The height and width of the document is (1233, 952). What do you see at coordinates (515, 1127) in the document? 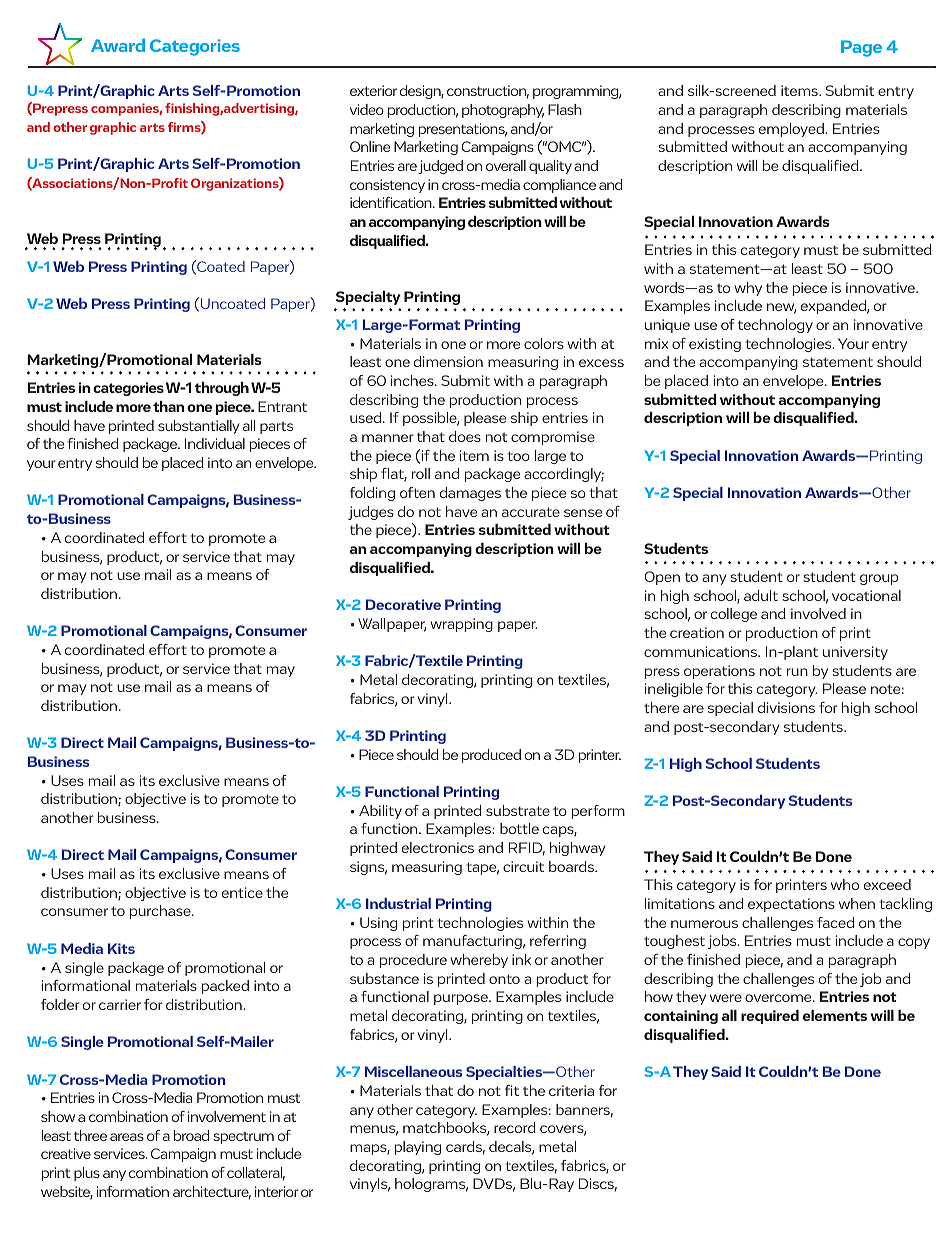
I see `record` at bounding box center [515, 1127].
